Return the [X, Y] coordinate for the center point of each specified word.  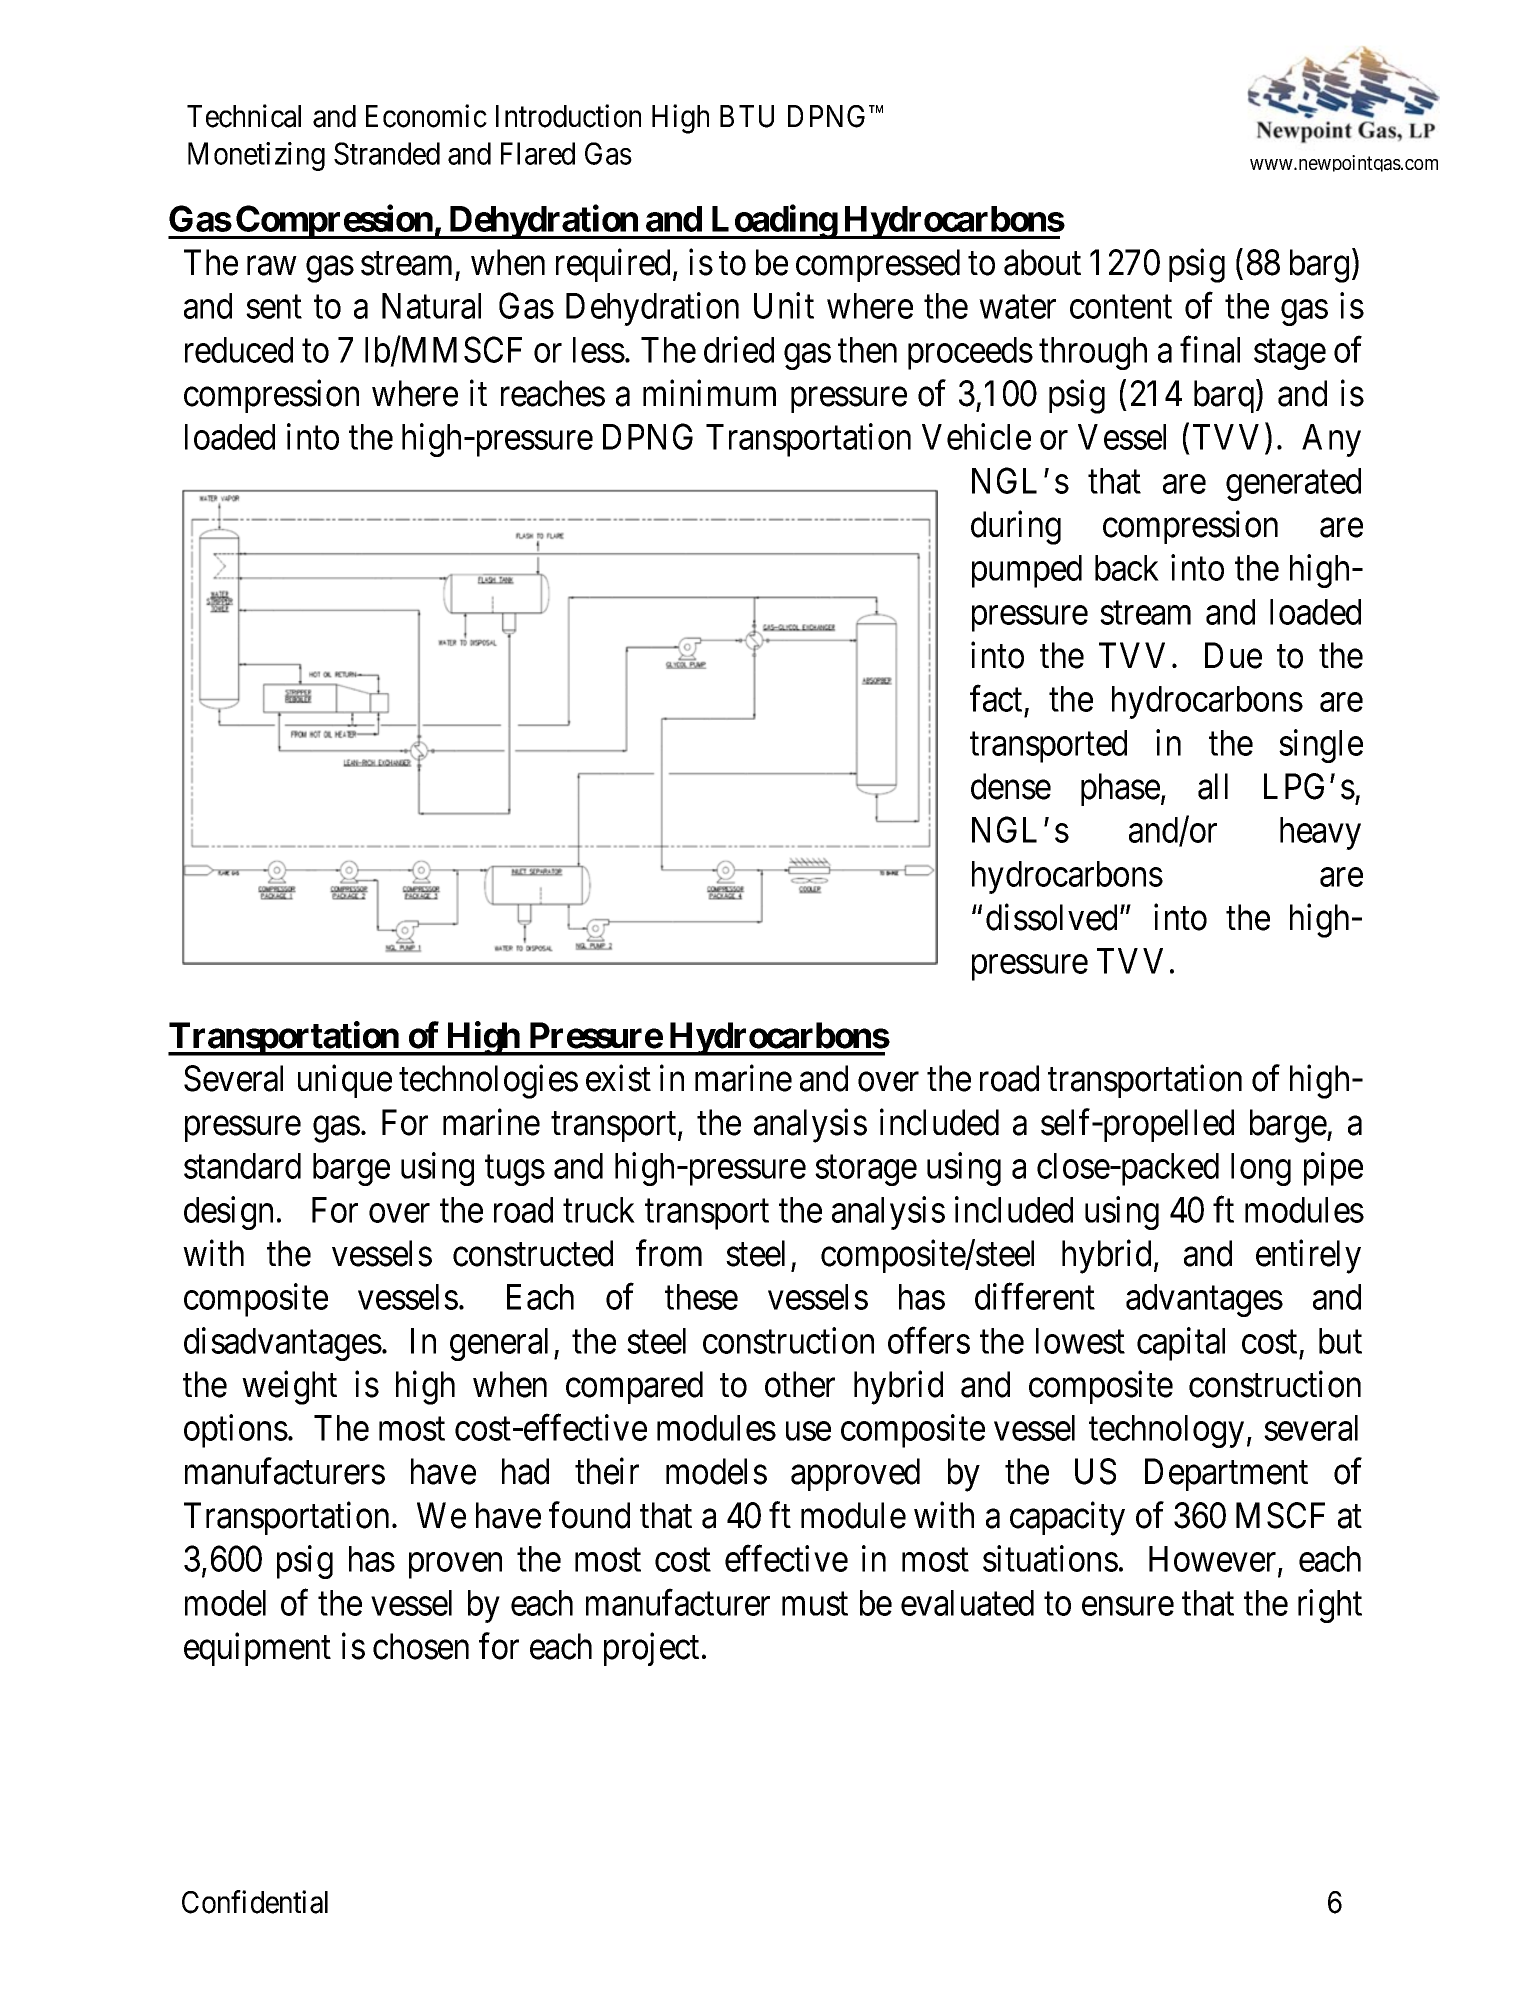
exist [618, 1078]
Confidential [255, 1902]
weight [289, 1388]
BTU [747, 116]
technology [1166, 1431]
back [1127, 568]
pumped [1027, 571]
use [808, 1431]
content [1121, 307]
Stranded [387, 153]
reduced [239, 350]
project [651, 1649]
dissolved [1053, 917]
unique [345, 1081]
